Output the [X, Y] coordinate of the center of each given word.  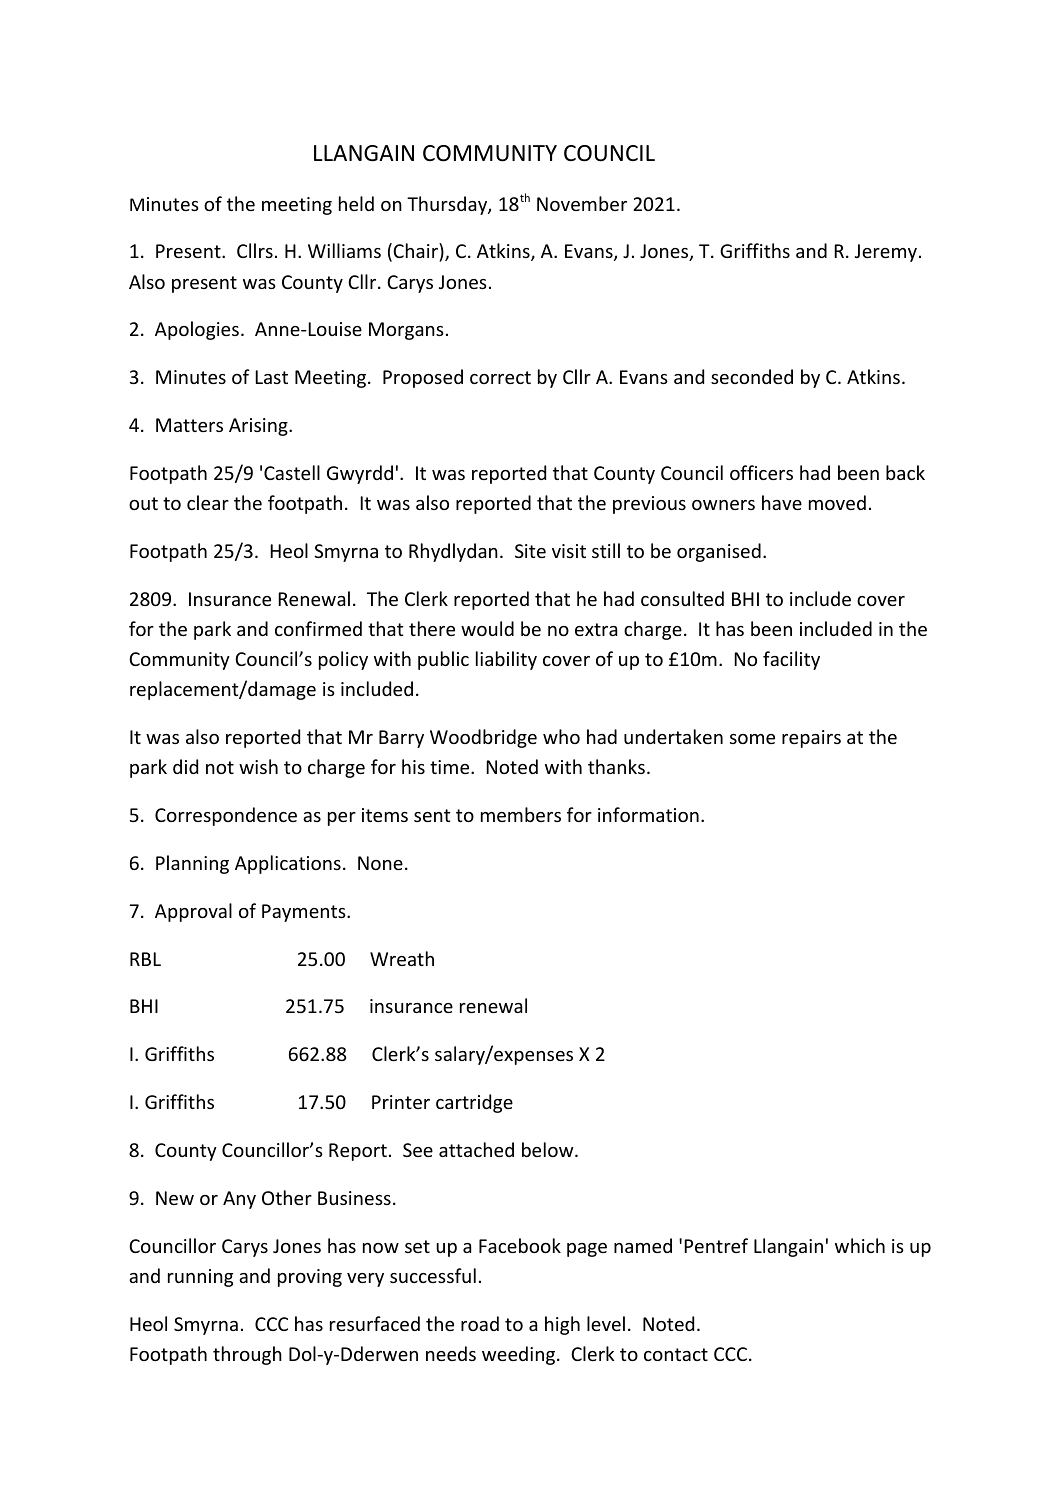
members [521, 814]
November [582, 203]
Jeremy [886, 253]
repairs [811, 739]
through [247, 1355]
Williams [344, 250]
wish [258, 766]
